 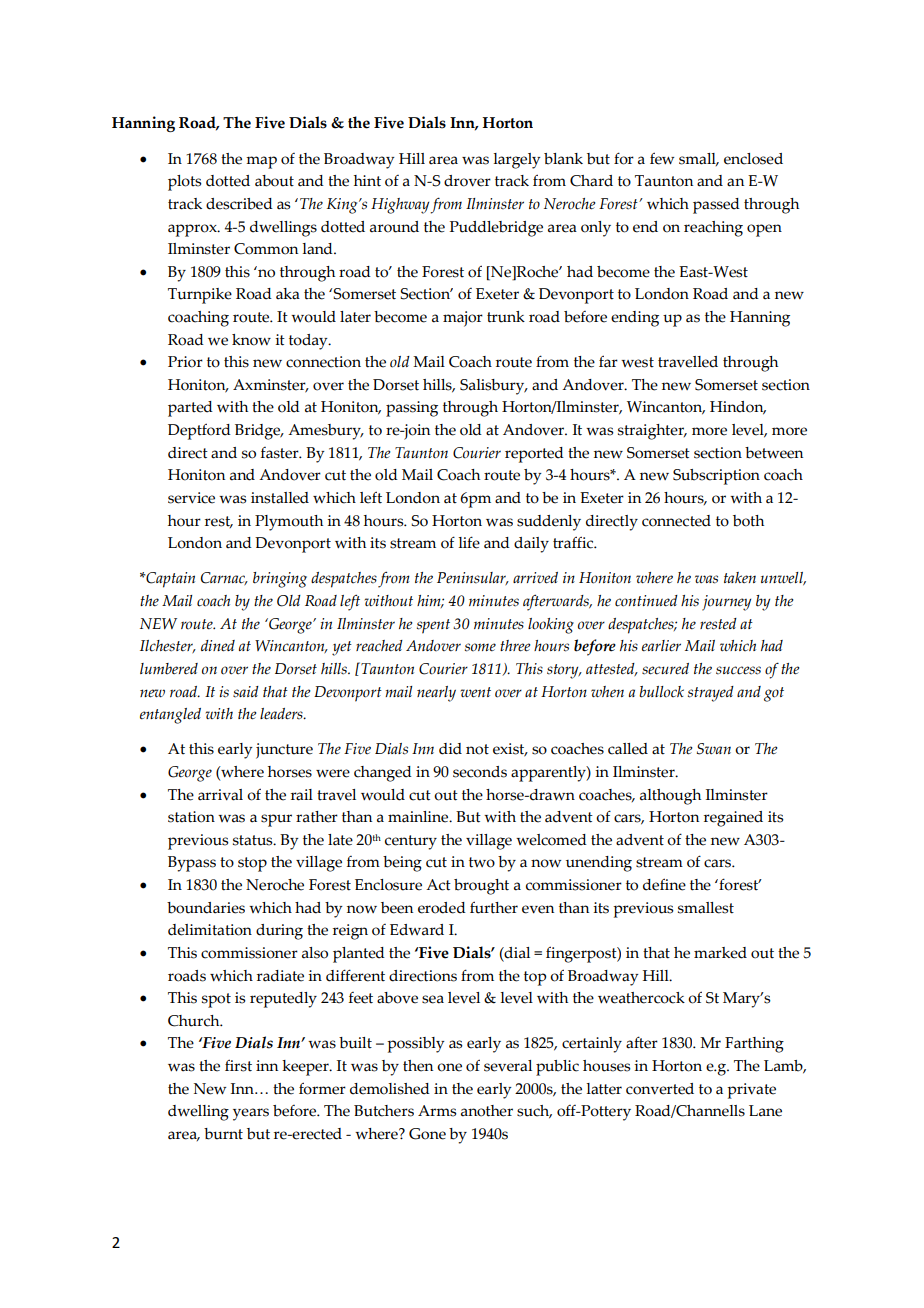 I want to click on another, so click(x=487, y=1111).
